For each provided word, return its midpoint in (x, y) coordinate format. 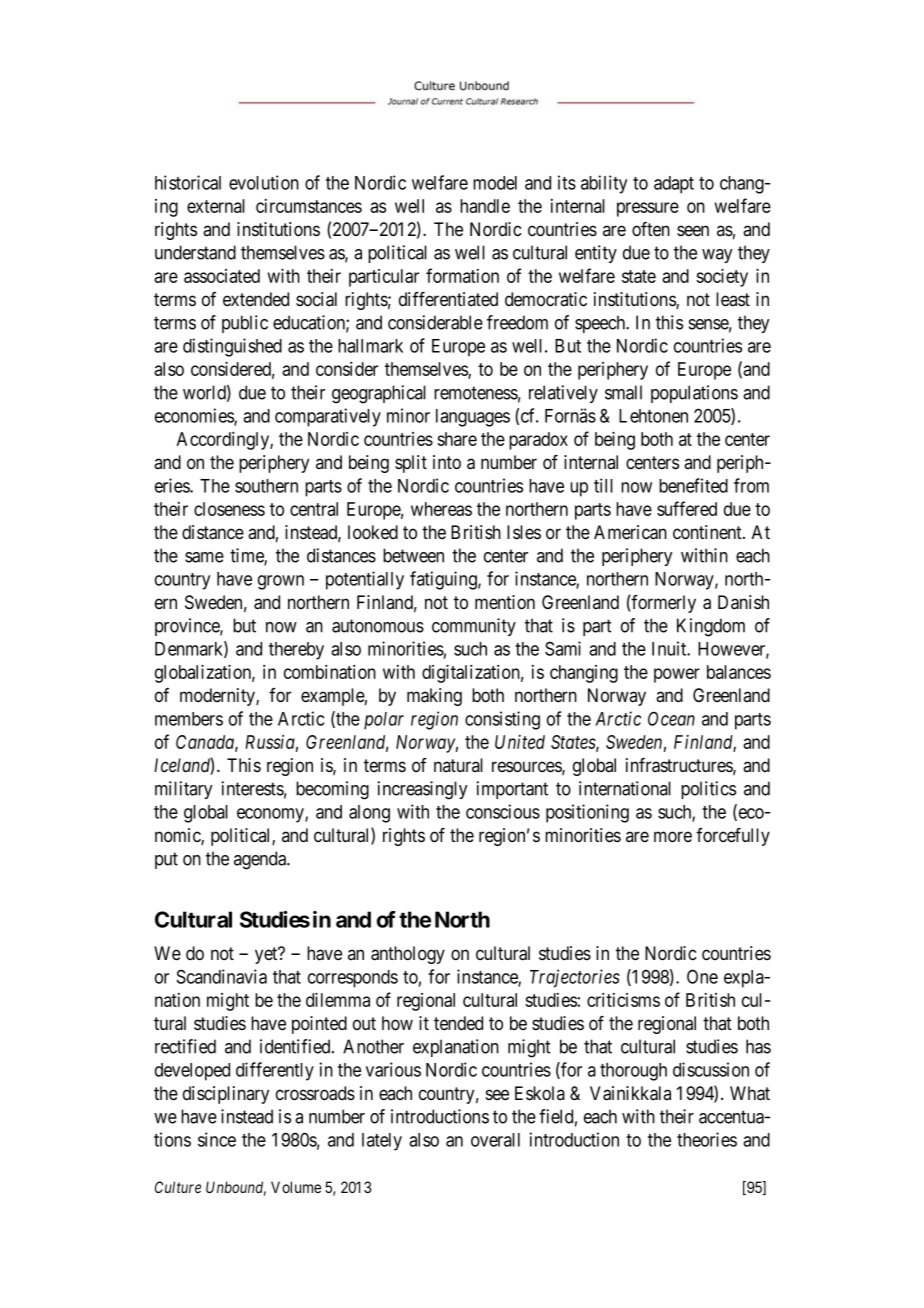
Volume (296, 1187)
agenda (261, 860)
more (673, 837)
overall (495, 1140)
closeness (229, 509)
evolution (264, 182)
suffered (687, 508)
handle (485, 206)
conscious (503, 811)
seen (693, 231)
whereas (441, 509)
